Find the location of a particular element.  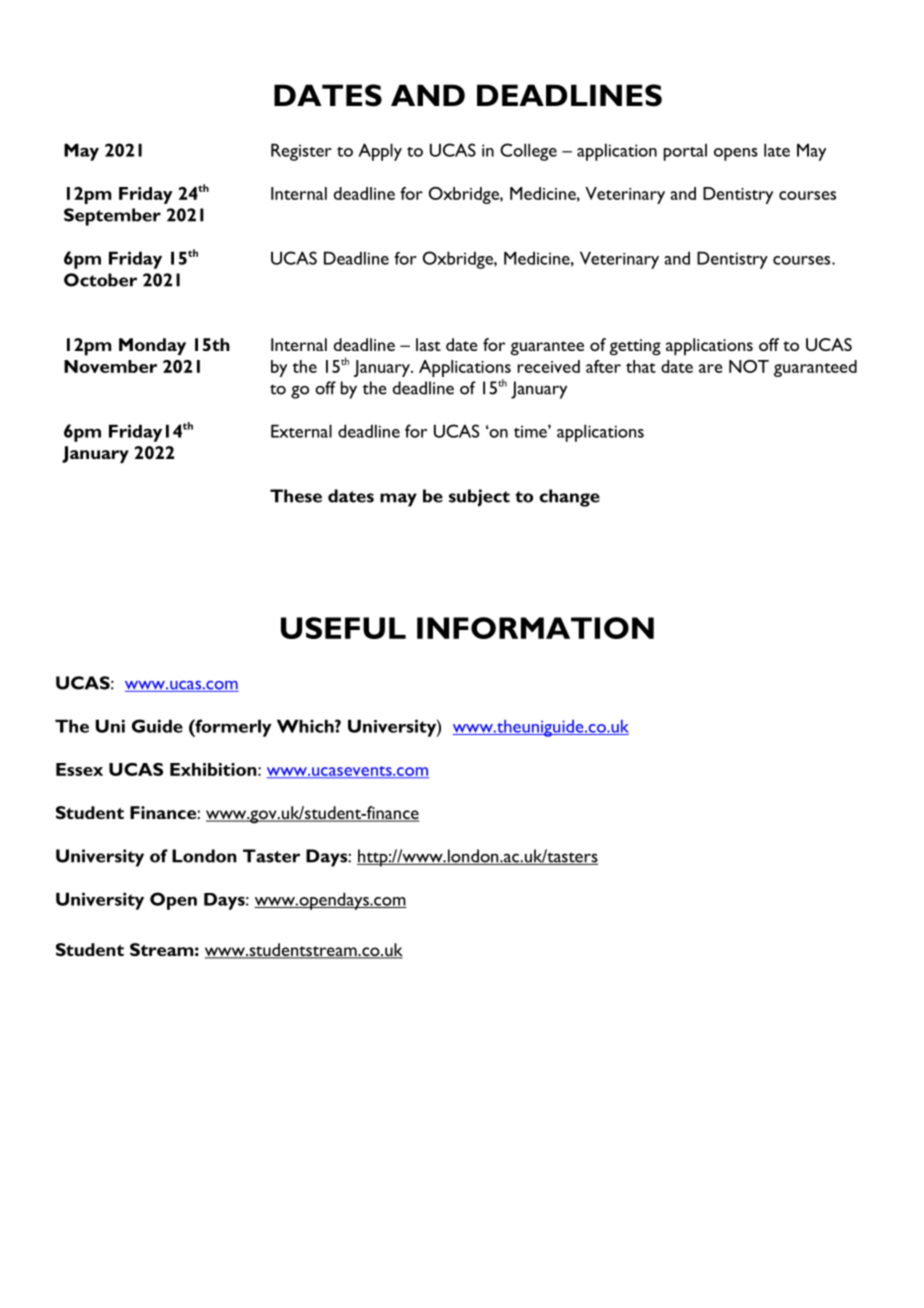

Apply is located at coordinates (380, 152).
